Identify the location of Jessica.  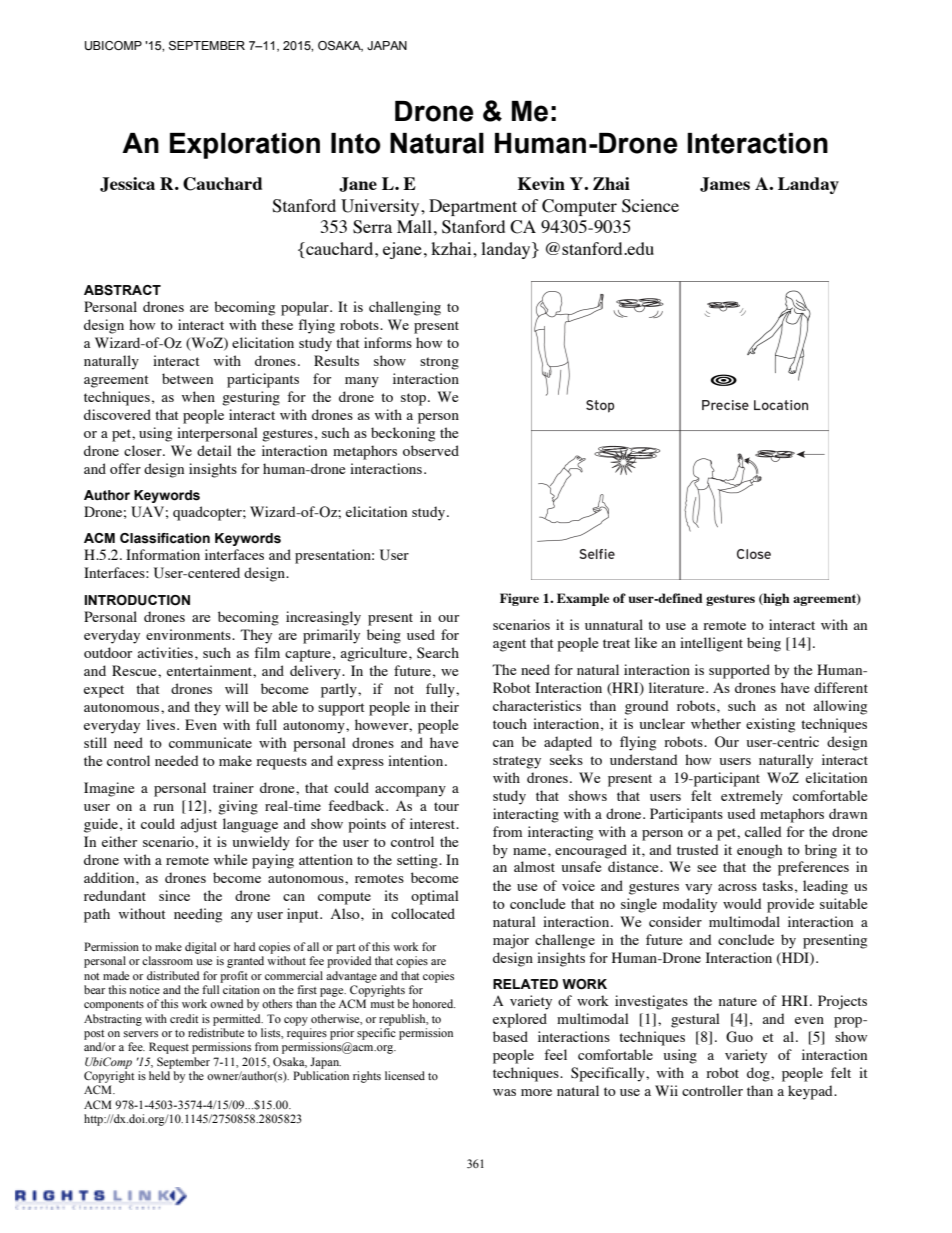
(127, 184).
